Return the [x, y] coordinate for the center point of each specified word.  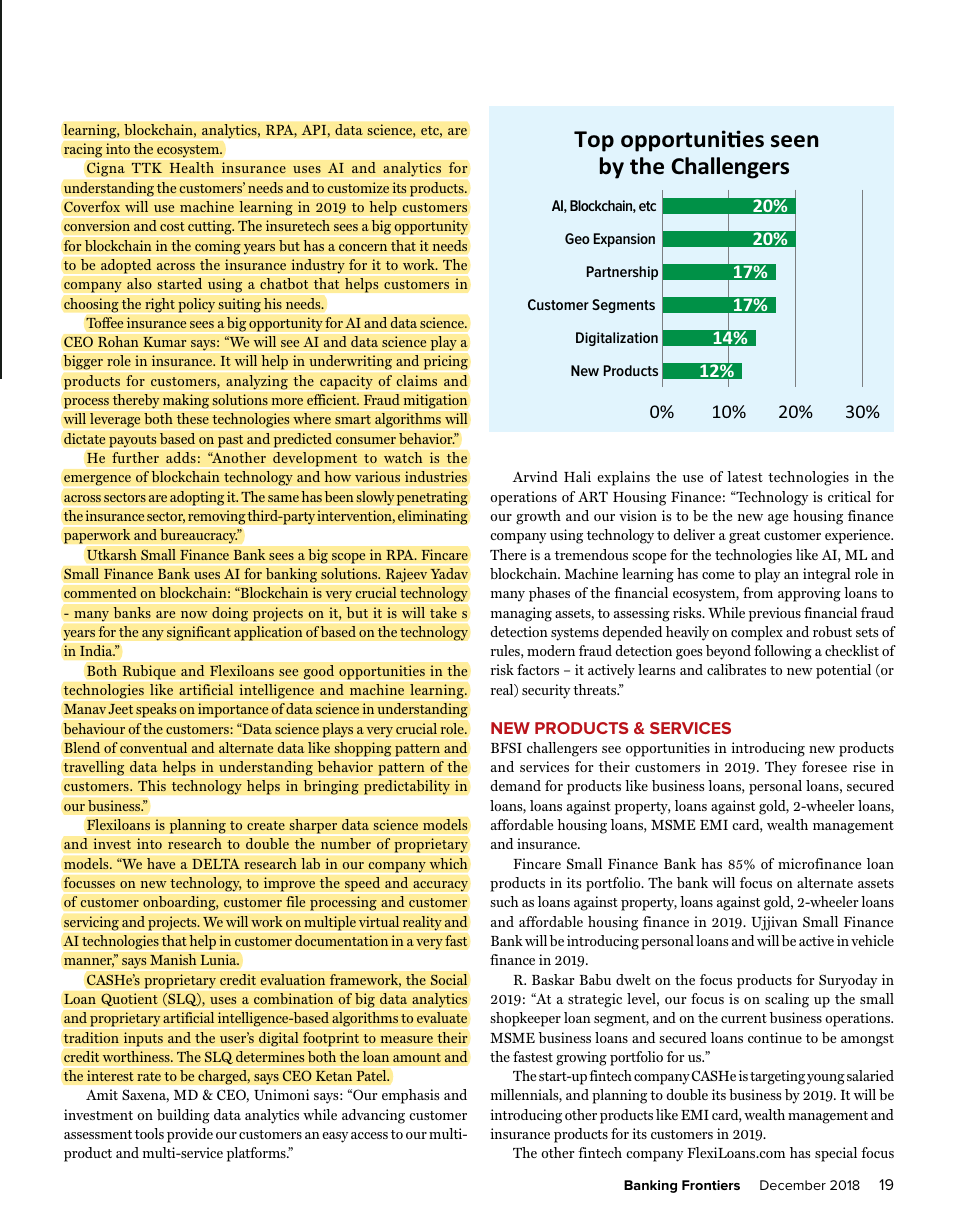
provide [190, 1135]
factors [538, 669]
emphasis [410, 1096]
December [793, 1185]
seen [794, 141]
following [783, 652]
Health [191, 168]
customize [358, 188]
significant [199, 633]
